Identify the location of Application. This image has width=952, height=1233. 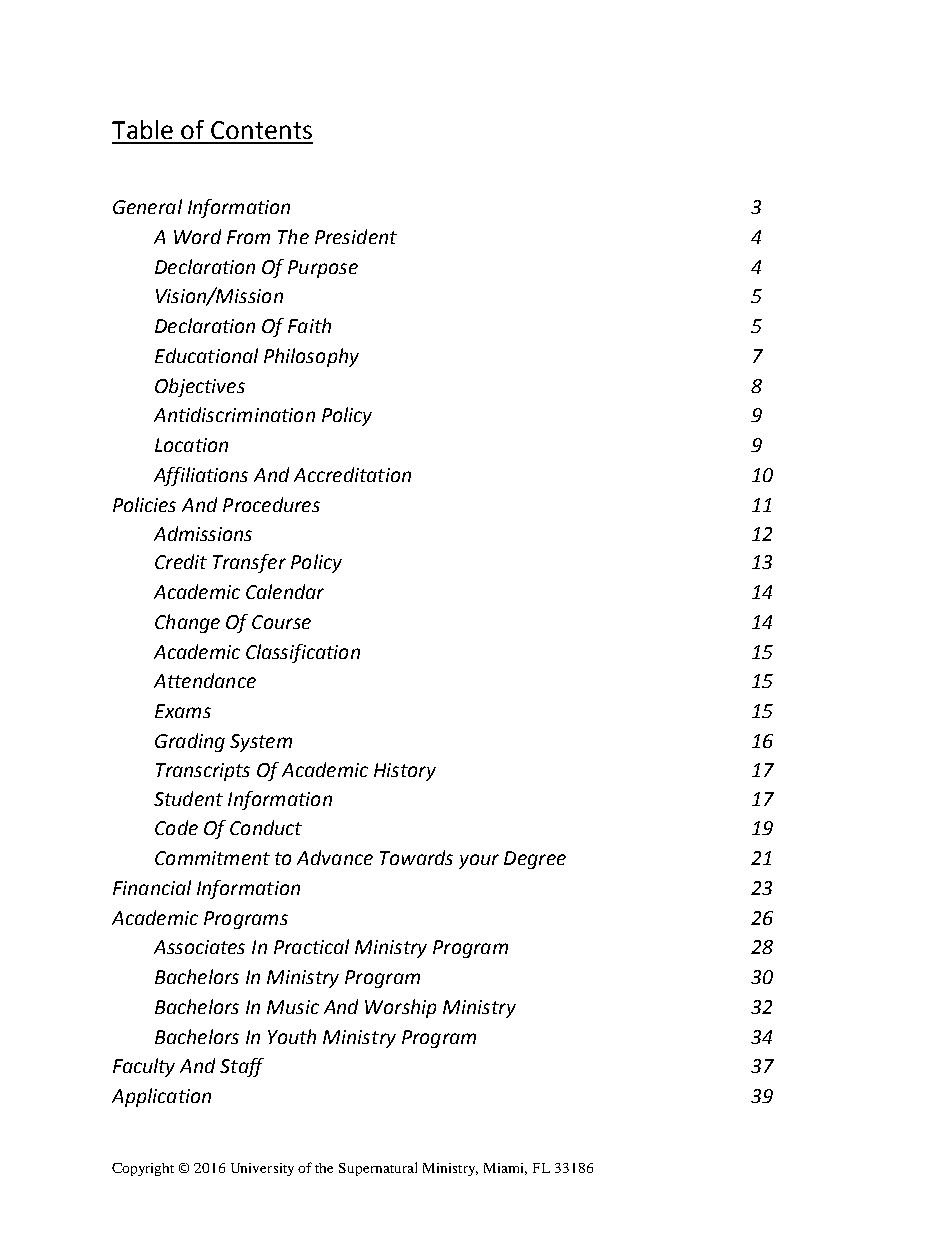
(161, 1097).
